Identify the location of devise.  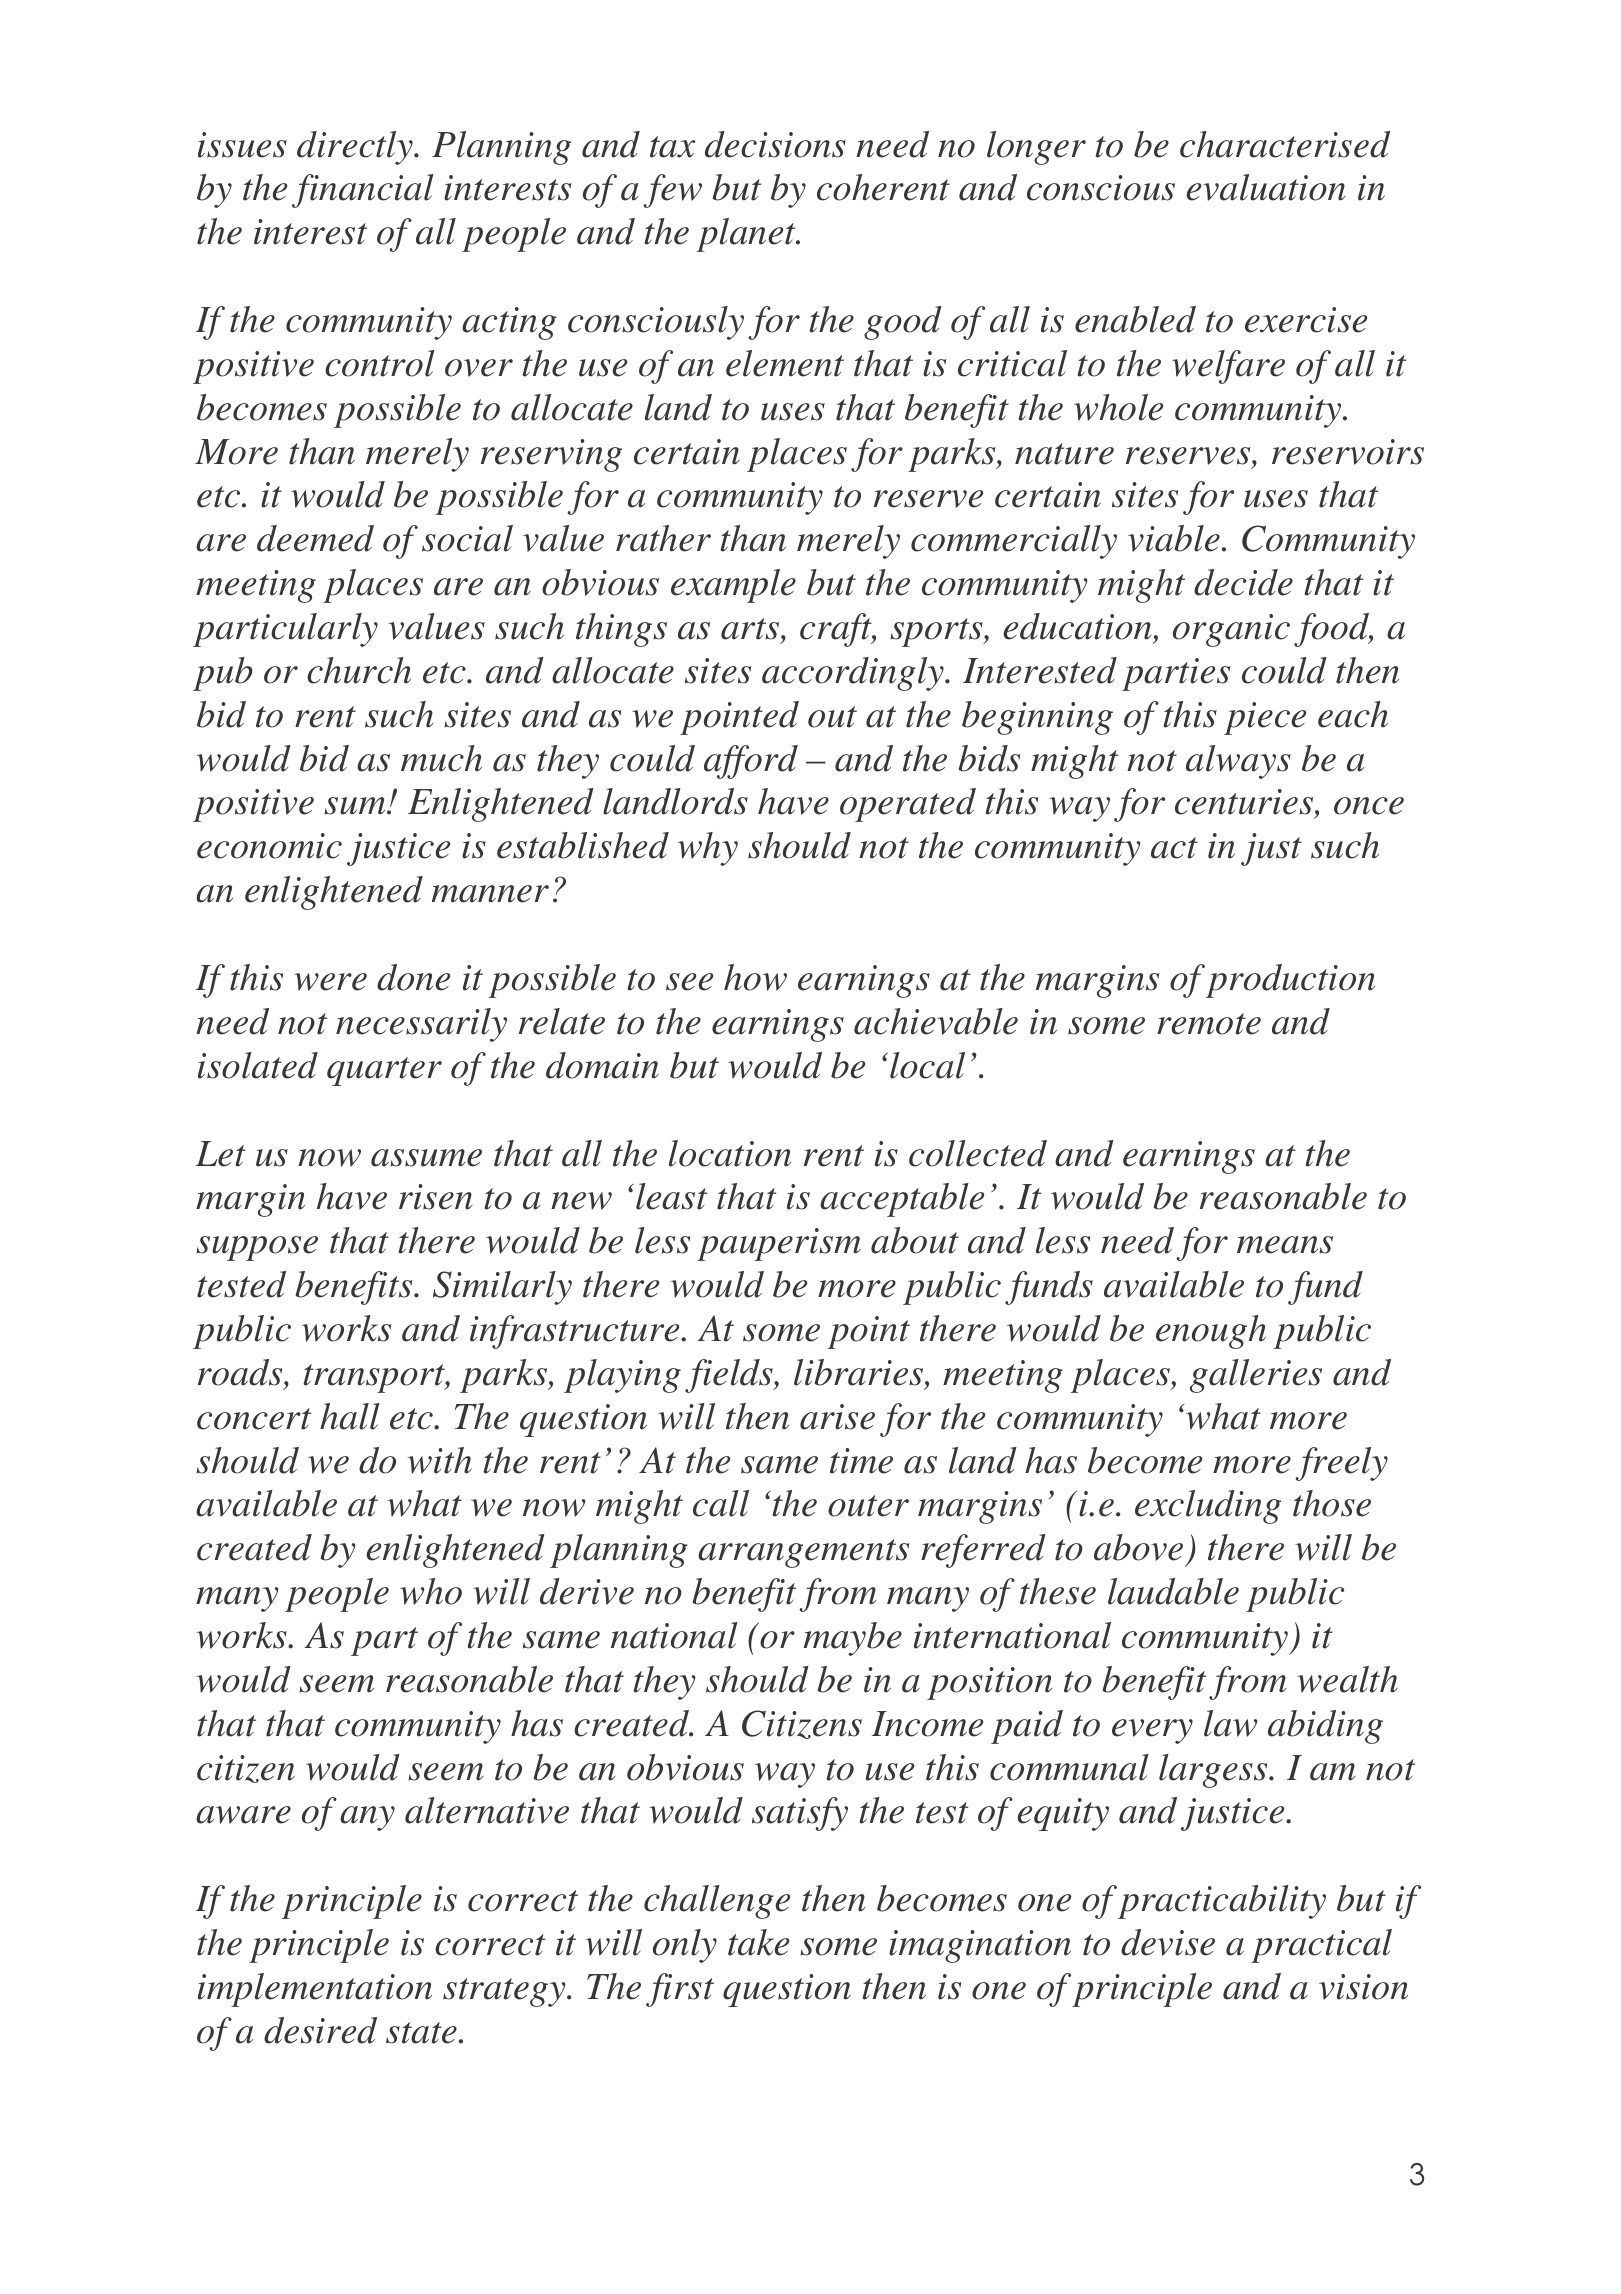
(1168, 1942).
